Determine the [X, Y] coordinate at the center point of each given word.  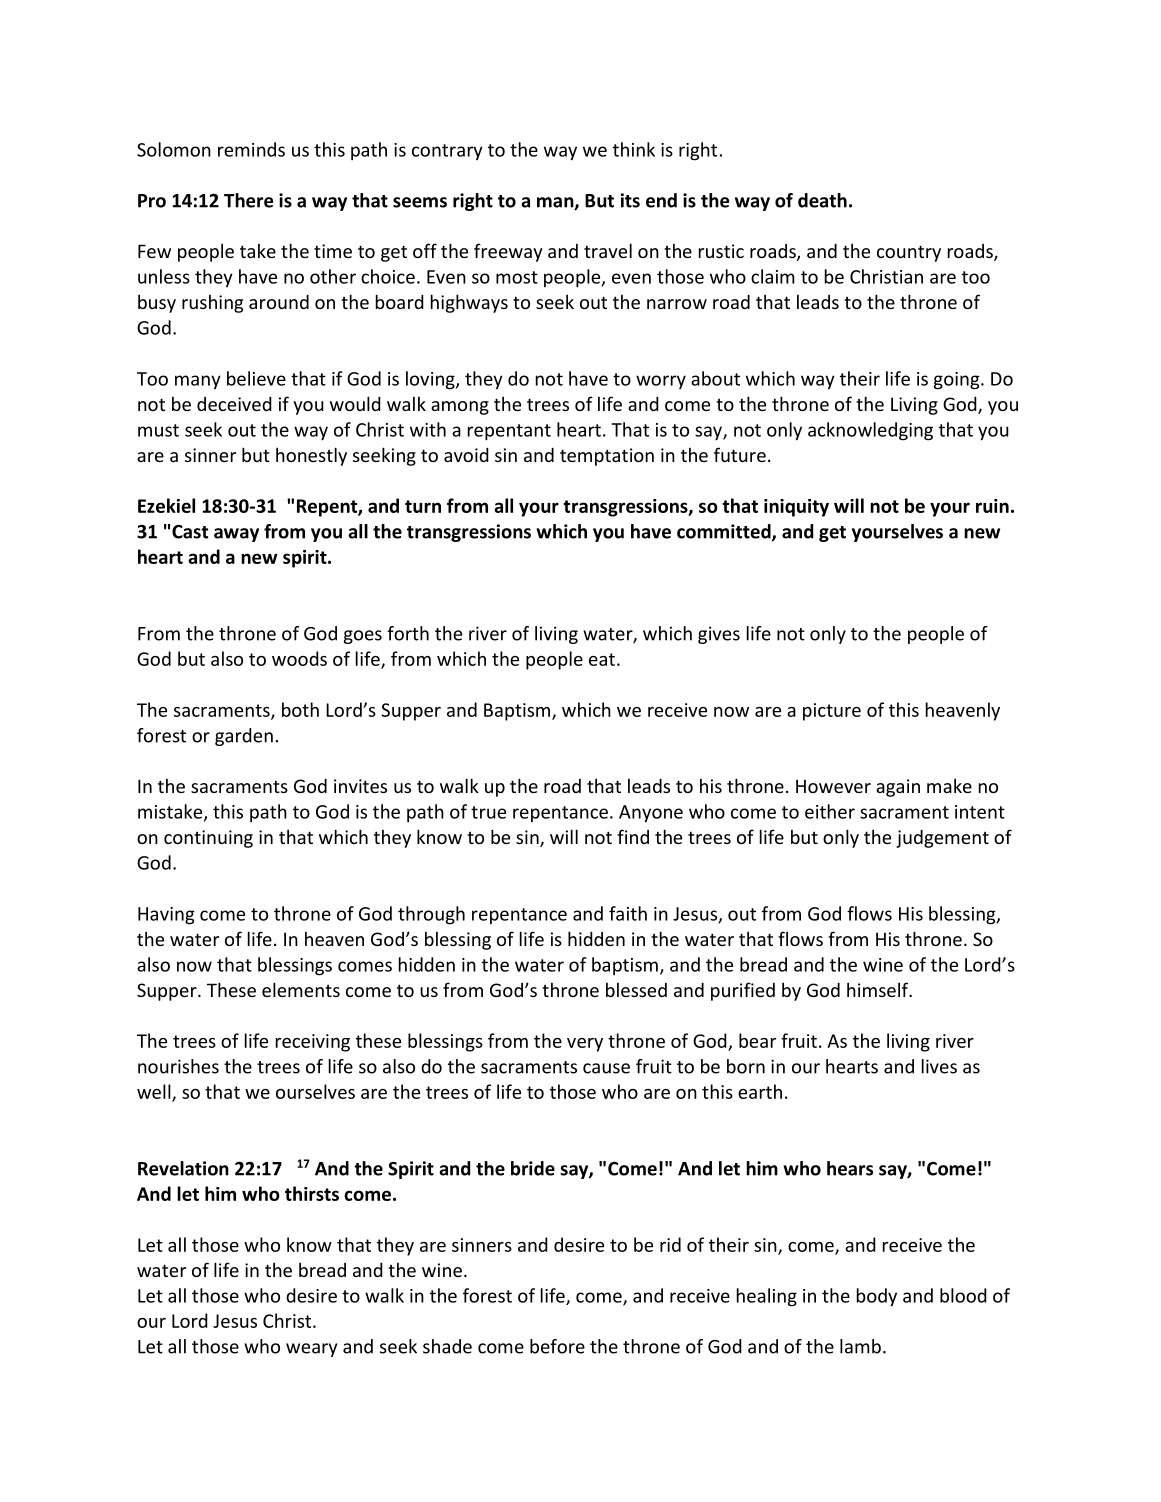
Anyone [651, 814]
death [822, 200]
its [630, 200]
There [248, 200]
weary [311, 1350]
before [557, 1346]
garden [244, 737]
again [898, 788]
